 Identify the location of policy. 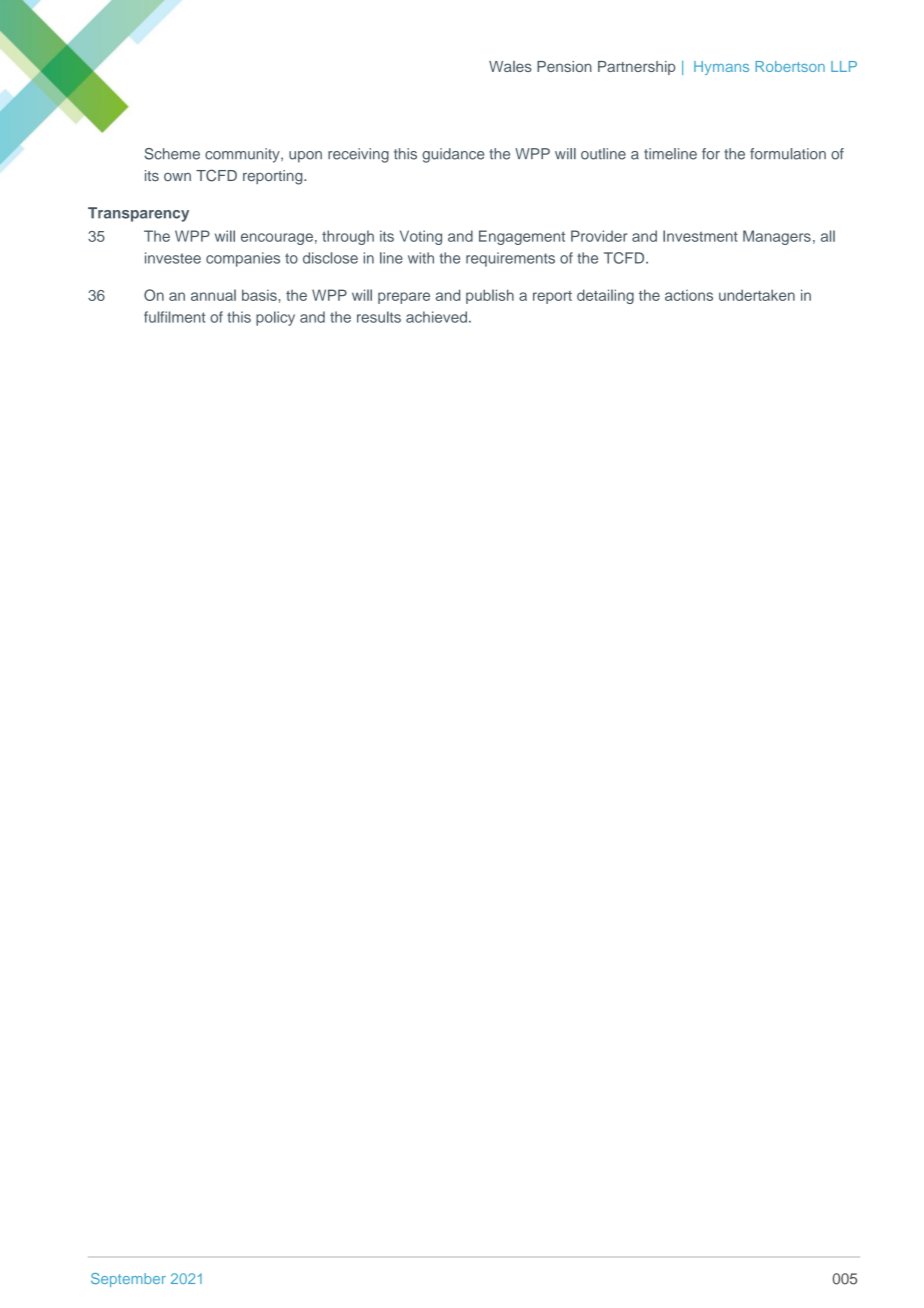
(275, 318).
